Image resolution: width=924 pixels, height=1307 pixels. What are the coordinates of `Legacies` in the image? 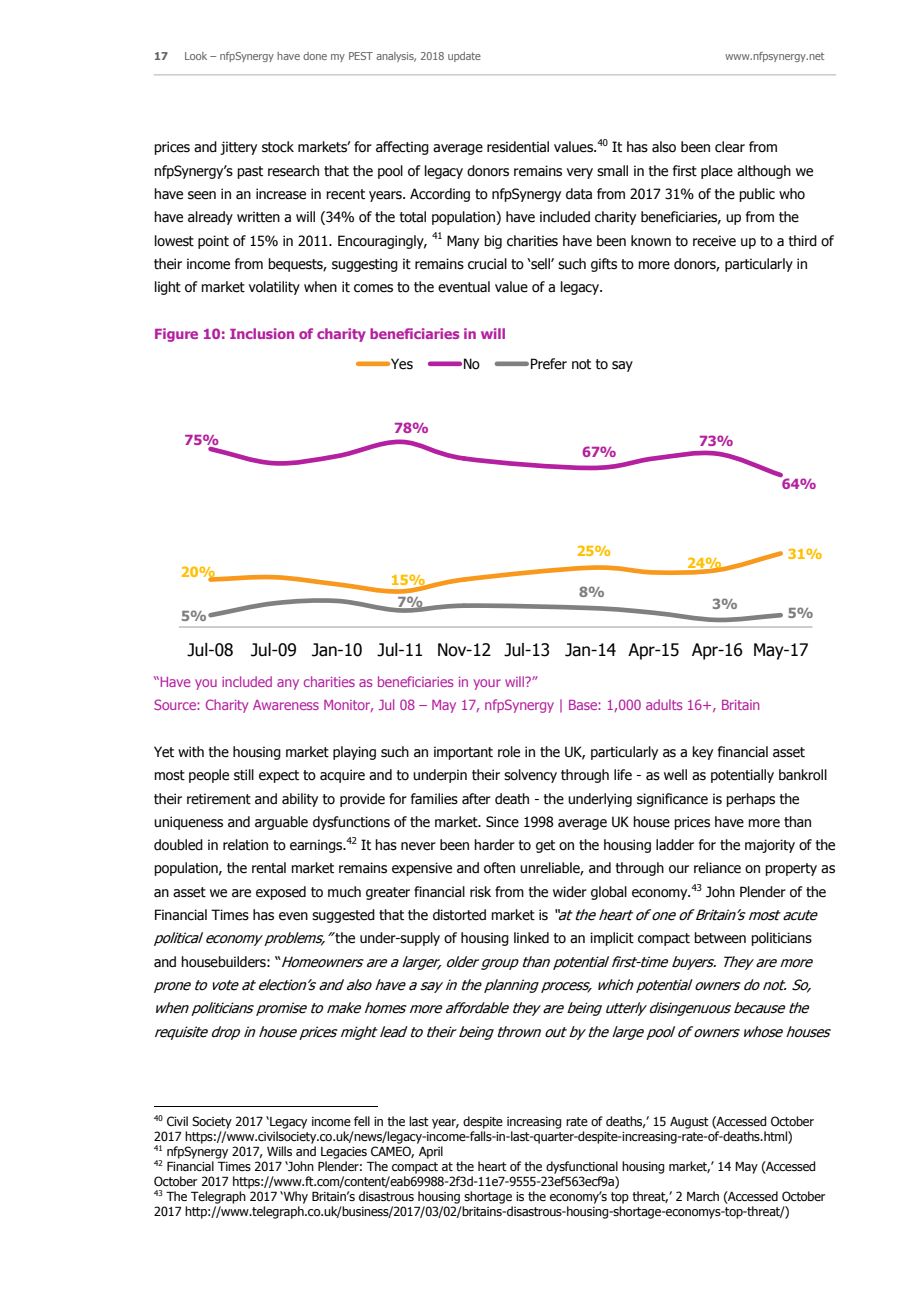 It's located at (344, 1153).
